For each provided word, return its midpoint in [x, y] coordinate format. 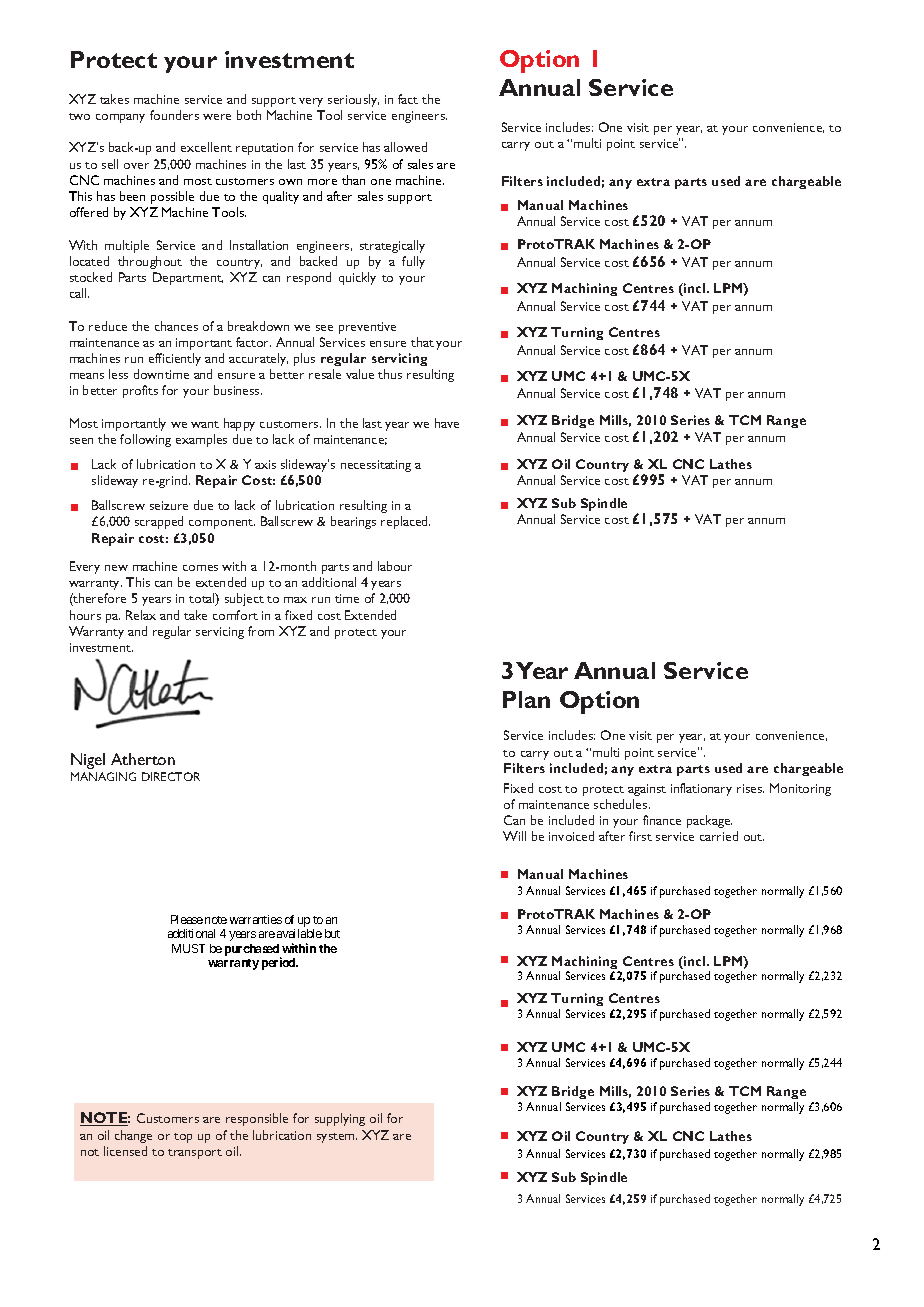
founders [174, 115]
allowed [405, 147]
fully [413, 262]
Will [514, 836]
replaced [405, 522]
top [183, 1138]
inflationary [701, 789]
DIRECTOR [171, 776]
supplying [340, 1119]
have [447, 423]
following [145, 440]
